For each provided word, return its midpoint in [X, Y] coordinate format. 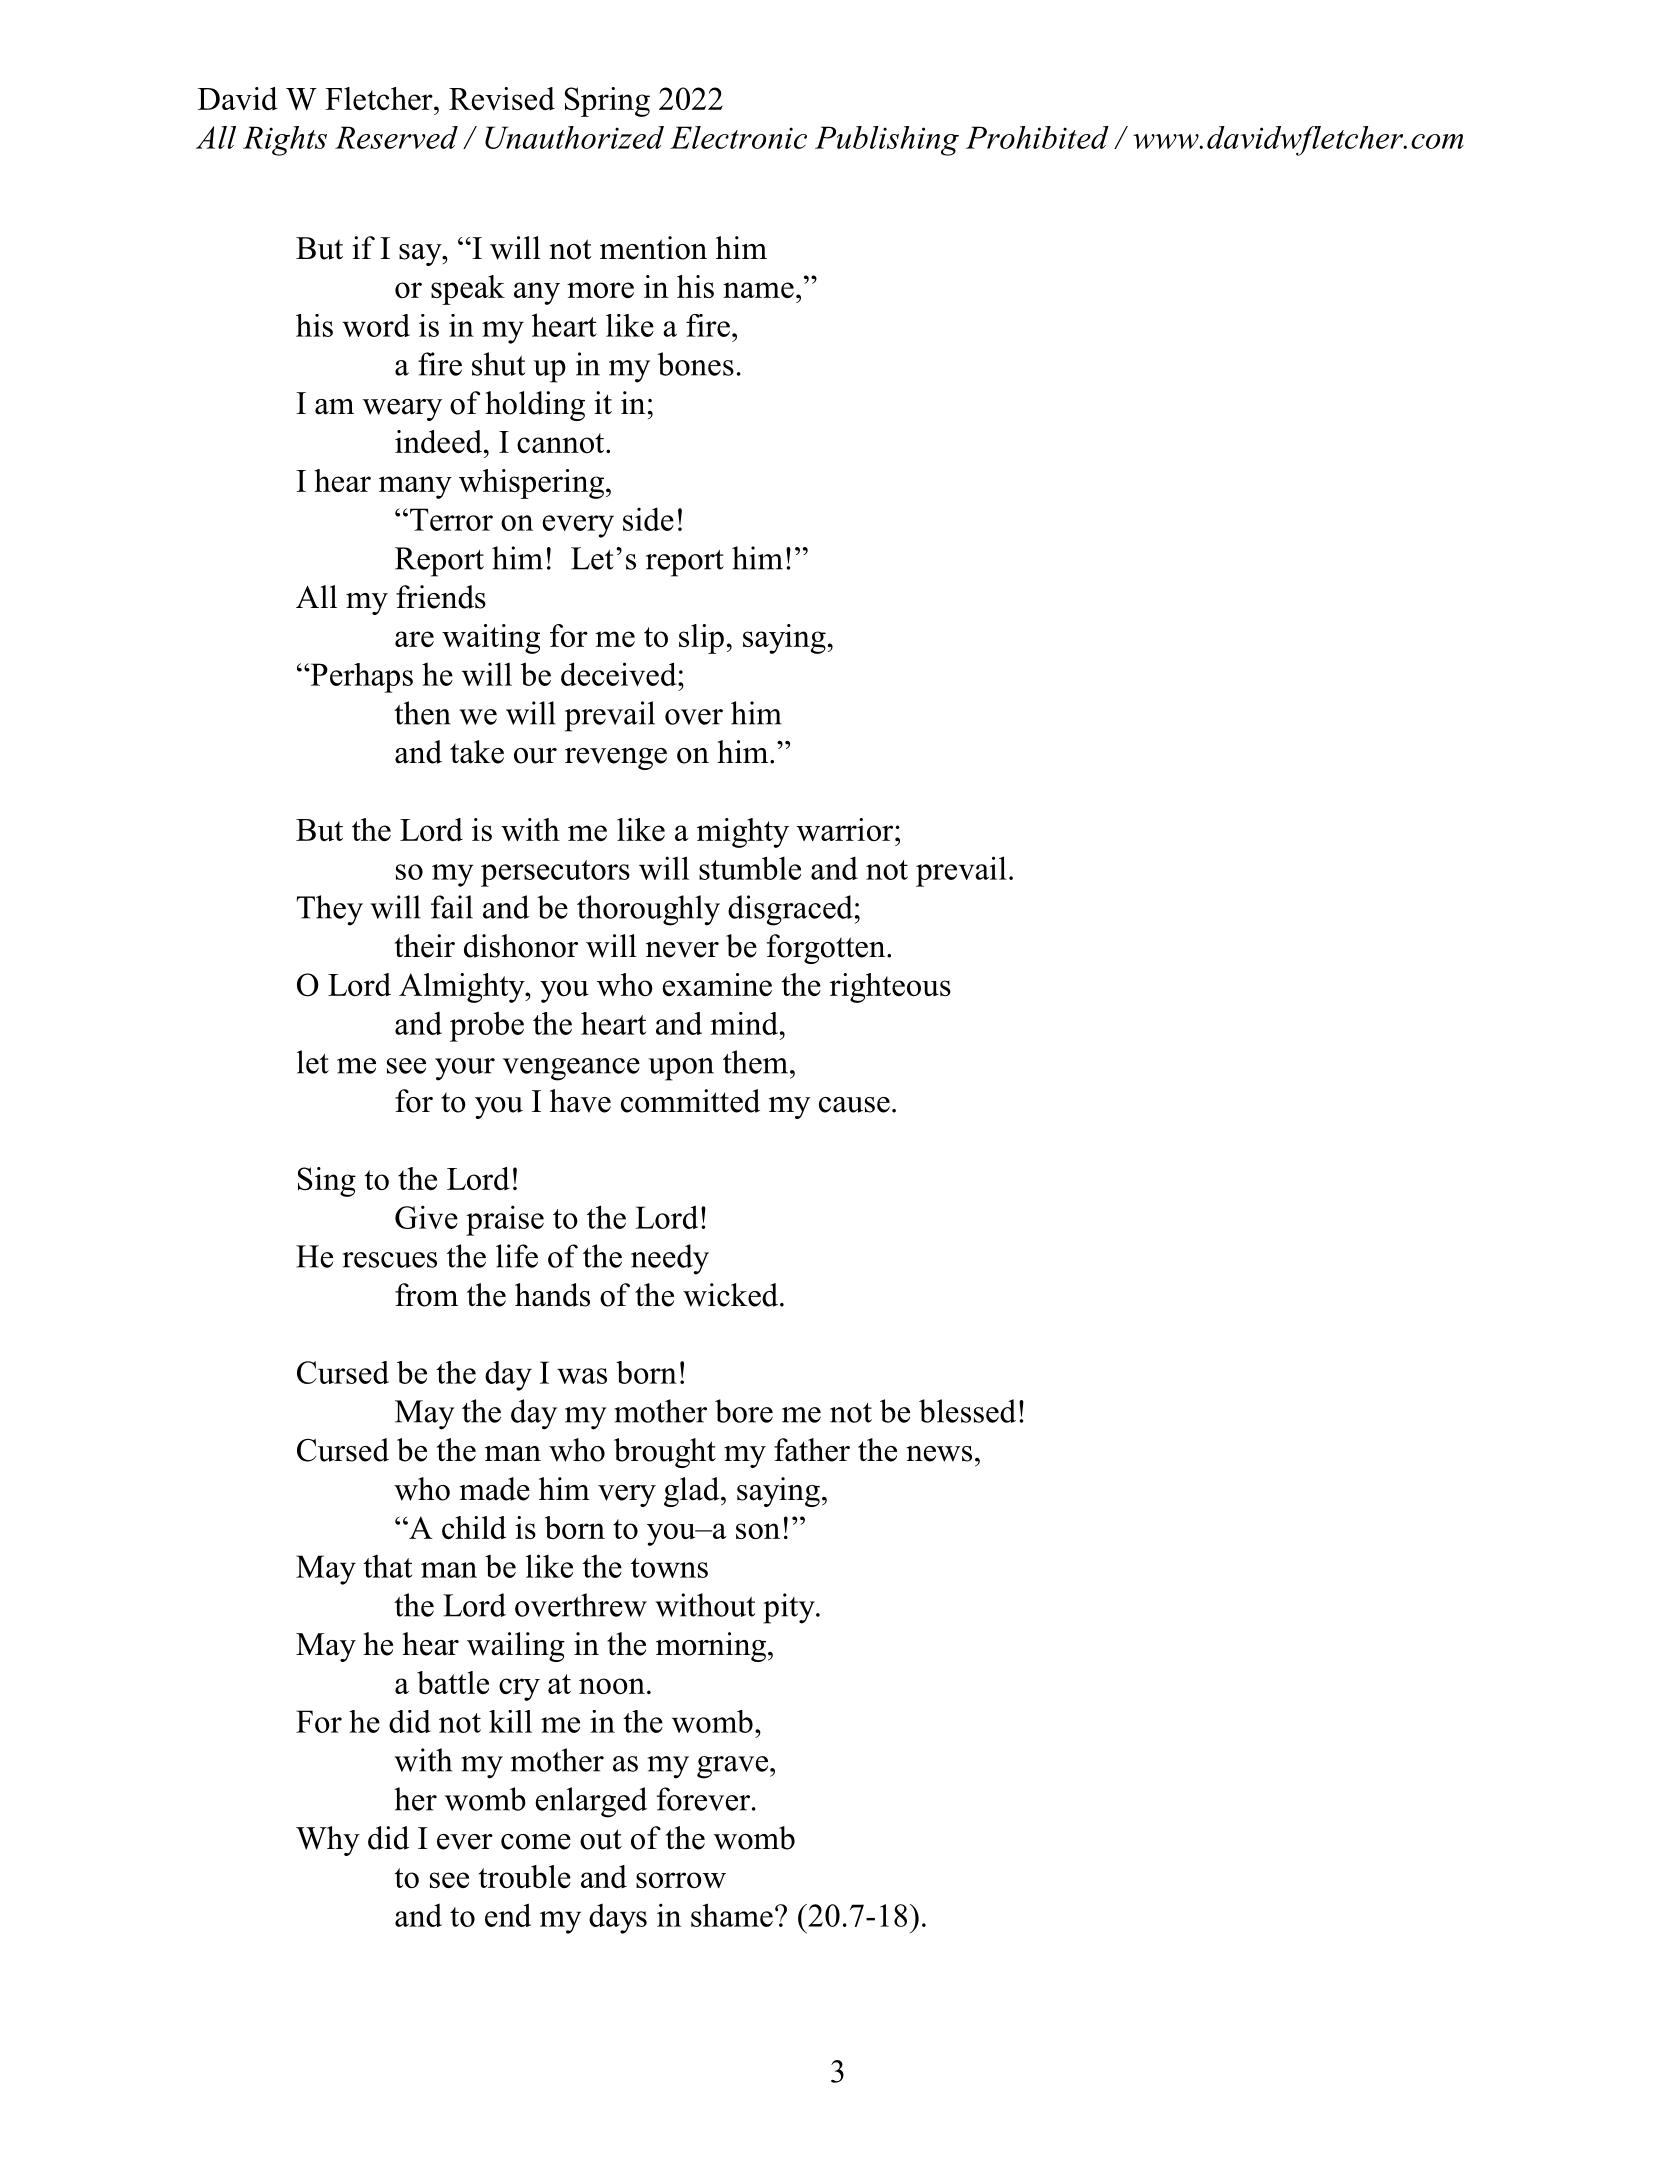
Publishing [887, 141]
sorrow [681, 1880]
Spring [607, 102]
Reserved [396, 137]
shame [732, 1915]
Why [328, 1841]
